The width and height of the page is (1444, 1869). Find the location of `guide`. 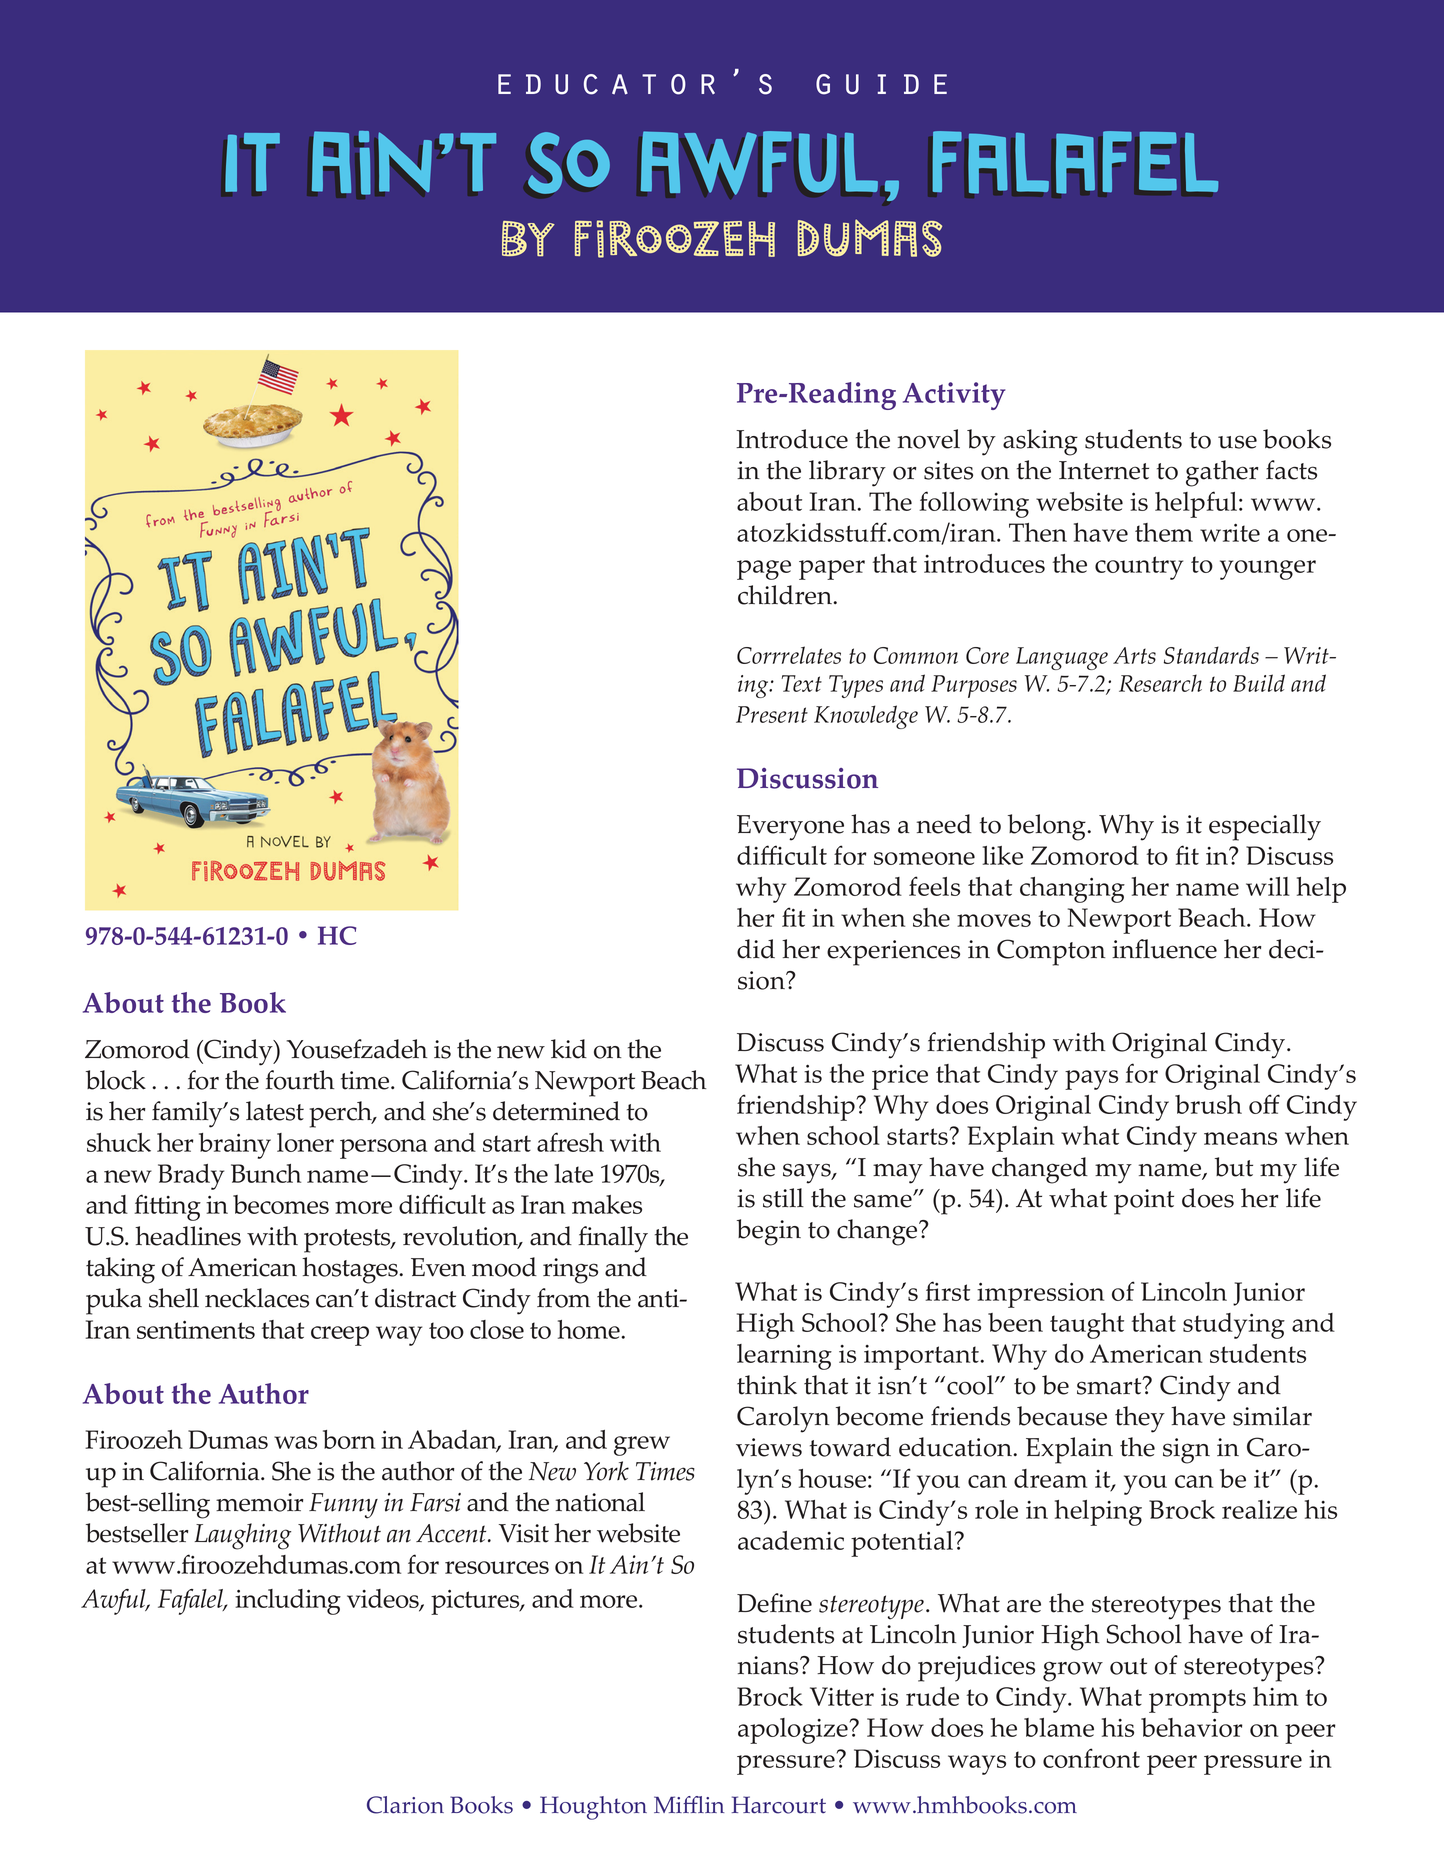

guide is located at coordinates (881, 84).
